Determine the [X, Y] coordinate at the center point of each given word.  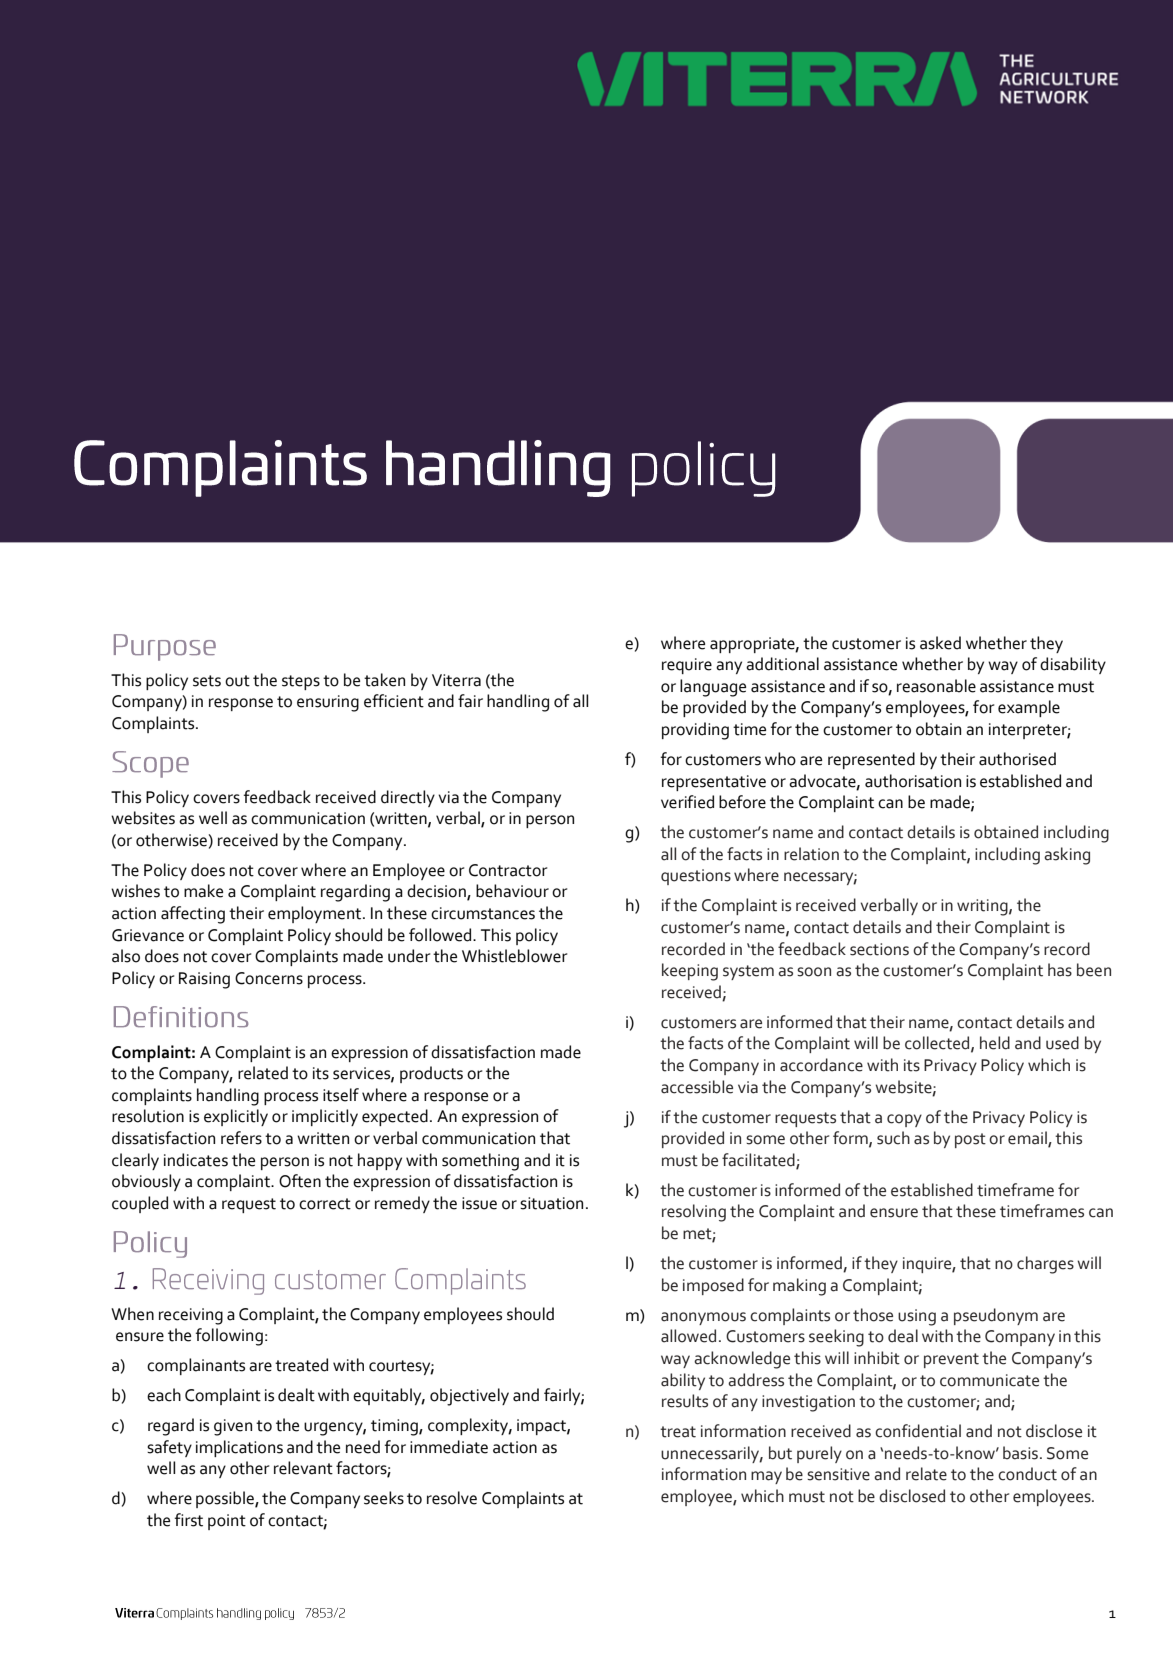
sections [879, 949]
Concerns [269, 978]
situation [551, 1203]
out [237, 681]
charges [1045, 1265]
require [687, 666]
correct [325, 1204]
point [227, 1522]
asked [940, 643]
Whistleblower [514, 956]
